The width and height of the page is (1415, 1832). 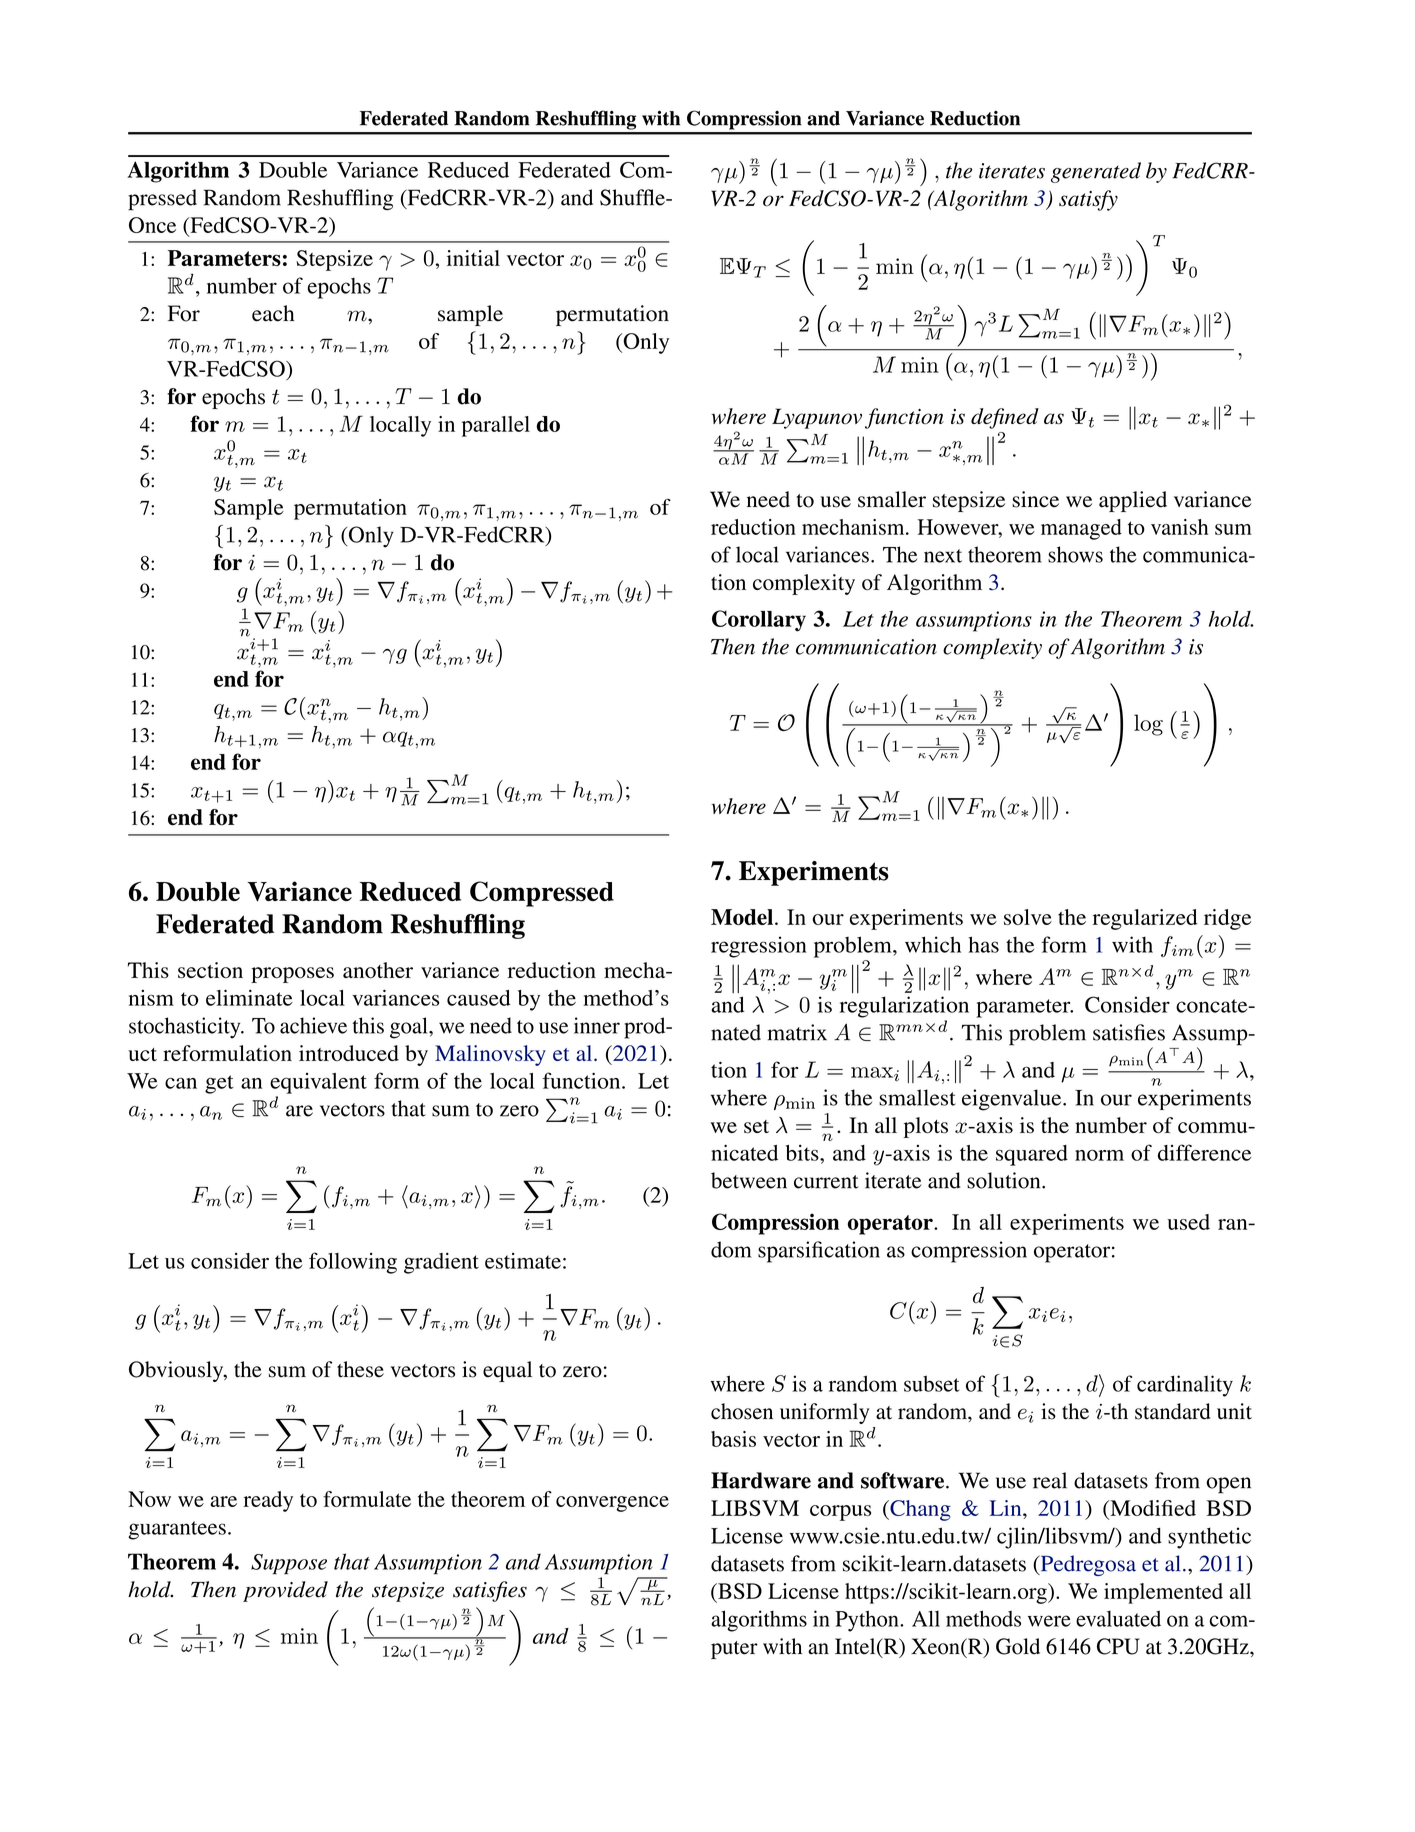 What do you see at coordinates (1145, 919) in the page?
I see `regularized` at bounding box center [1145, 919].
